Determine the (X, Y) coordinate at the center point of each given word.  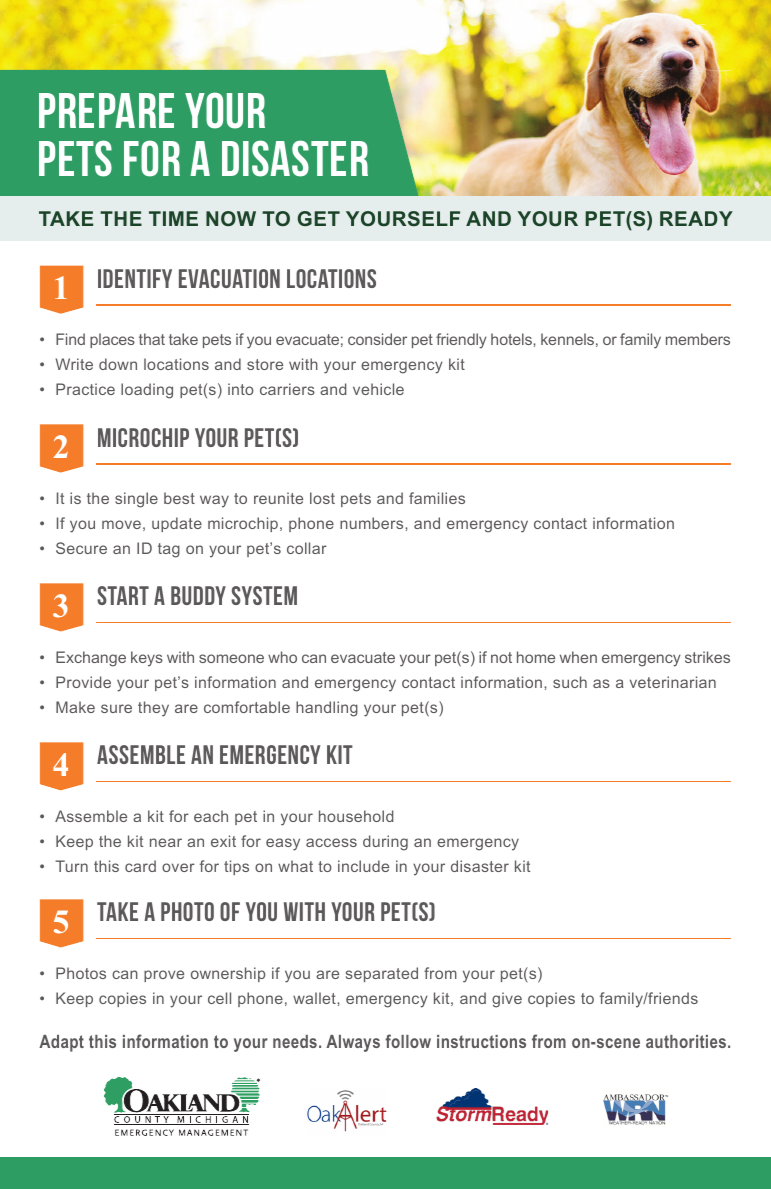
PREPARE (106, 110)
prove (164, 976)
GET (319, 218)
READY (696, 218)
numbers (373, 523)
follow (408, 1041)
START (123, 595)
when (578, 657)
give (507, 1000)
